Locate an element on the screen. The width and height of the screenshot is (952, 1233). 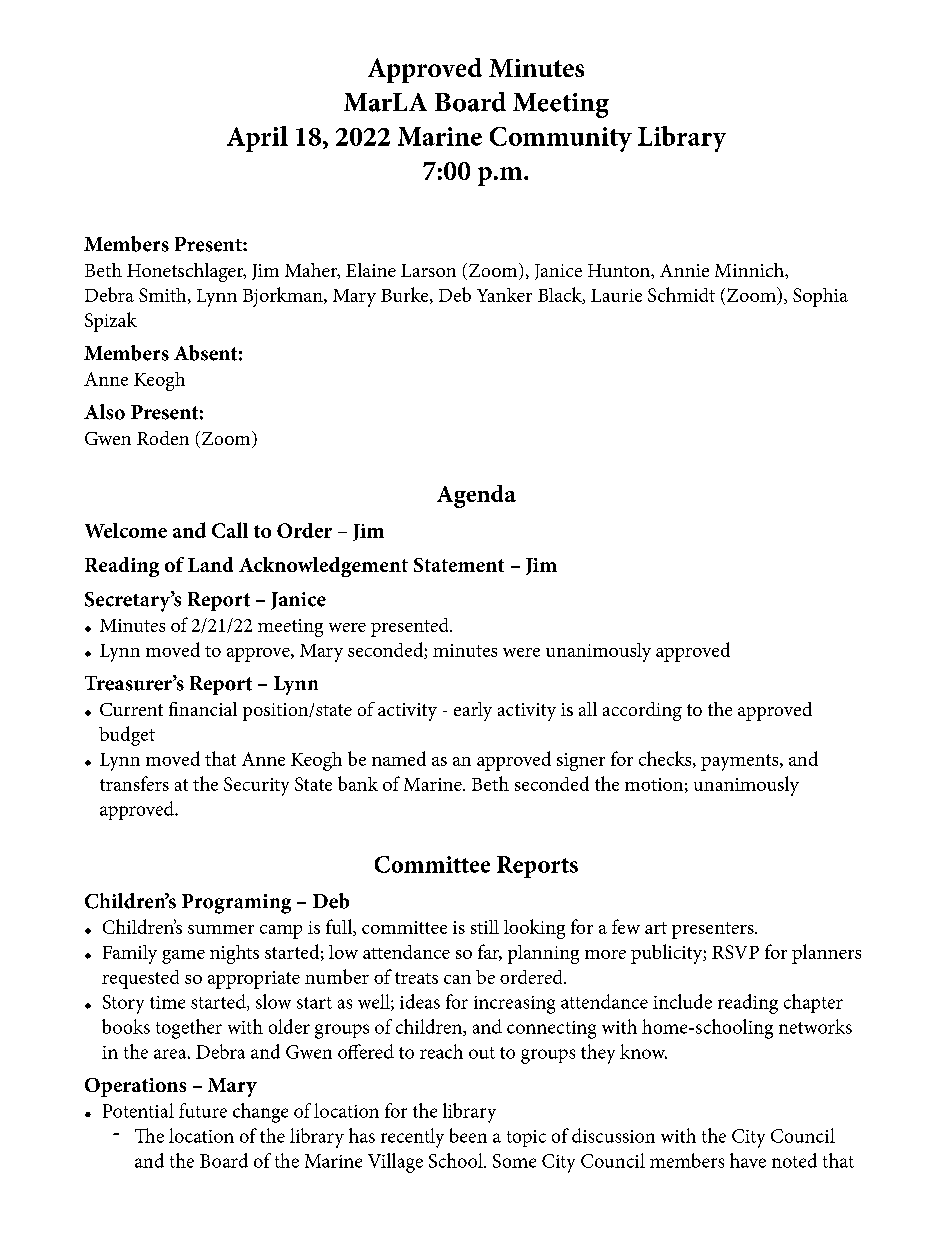
Community is located at coordinates (561, 139).
